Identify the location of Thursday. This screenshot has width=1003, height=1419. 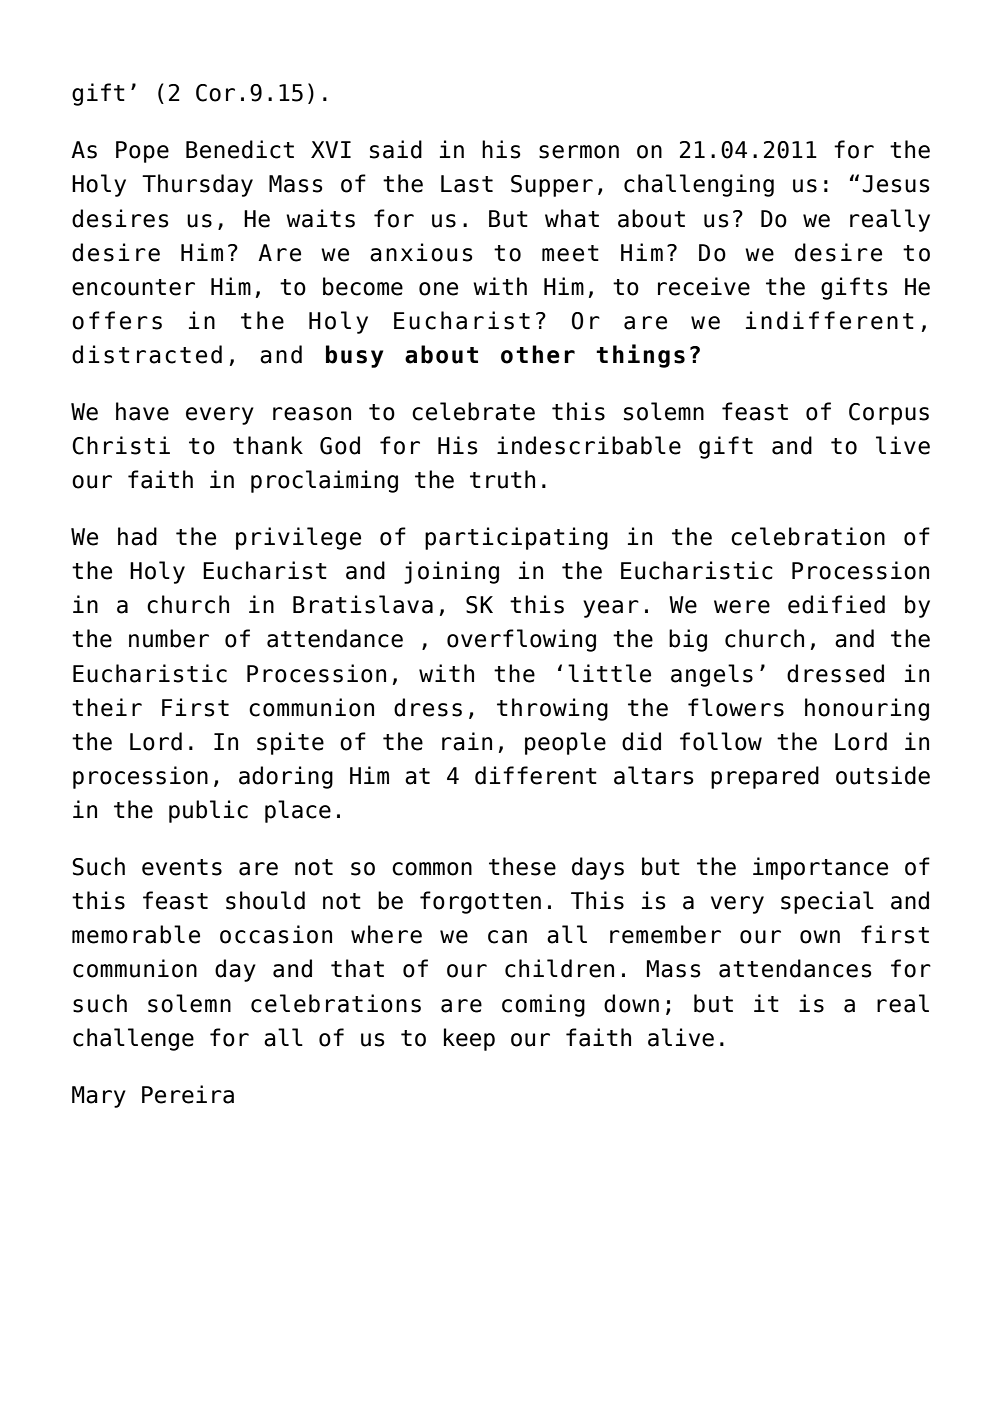
(197, 185).
